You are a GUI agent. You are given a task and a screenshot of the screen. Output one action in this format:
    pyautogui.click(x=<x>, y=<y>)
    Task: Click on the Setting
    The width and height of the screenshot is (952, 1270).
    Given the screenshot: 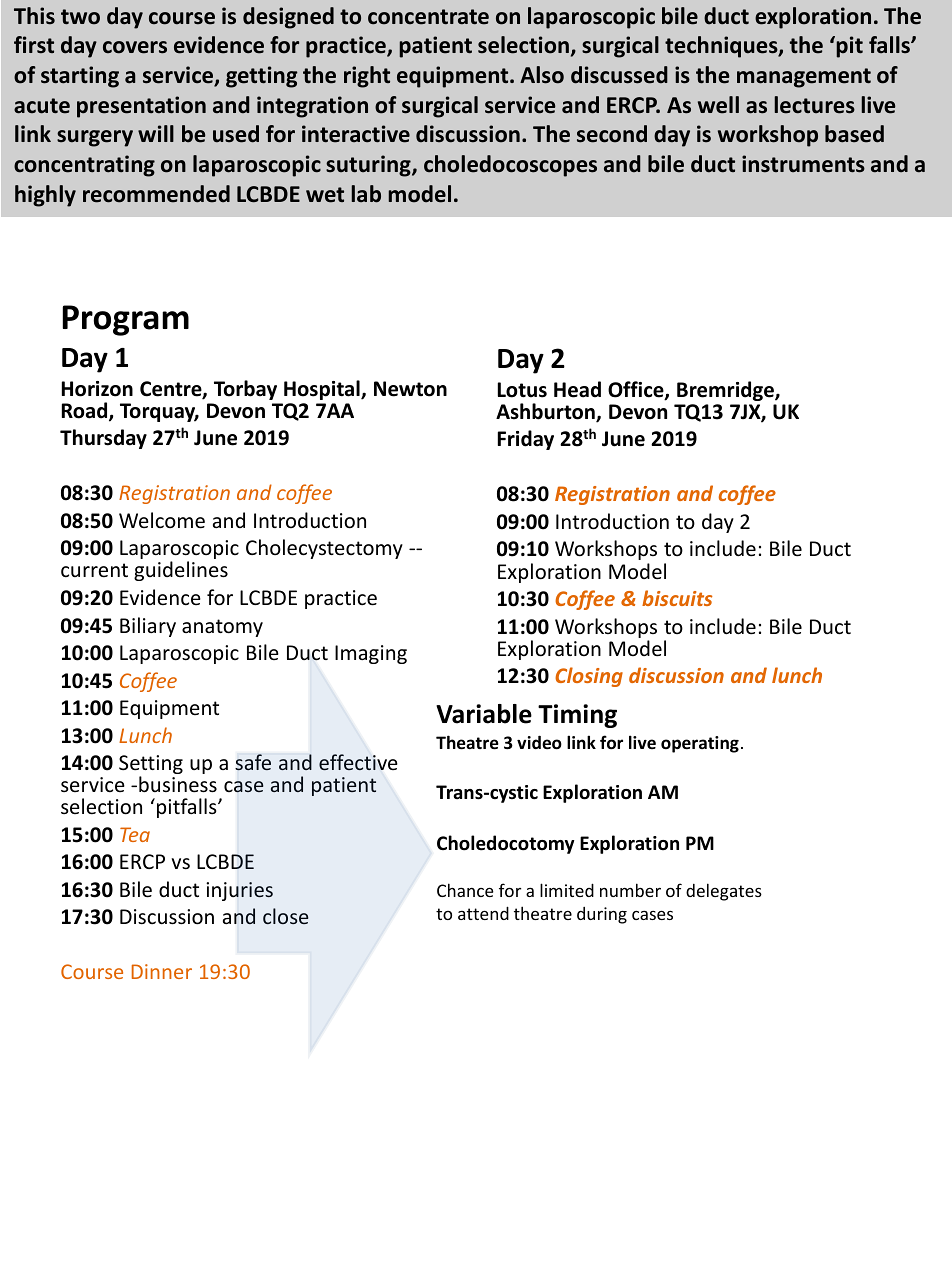 What is the action you would take?
    pyautogui.click(x=151, y=766)
